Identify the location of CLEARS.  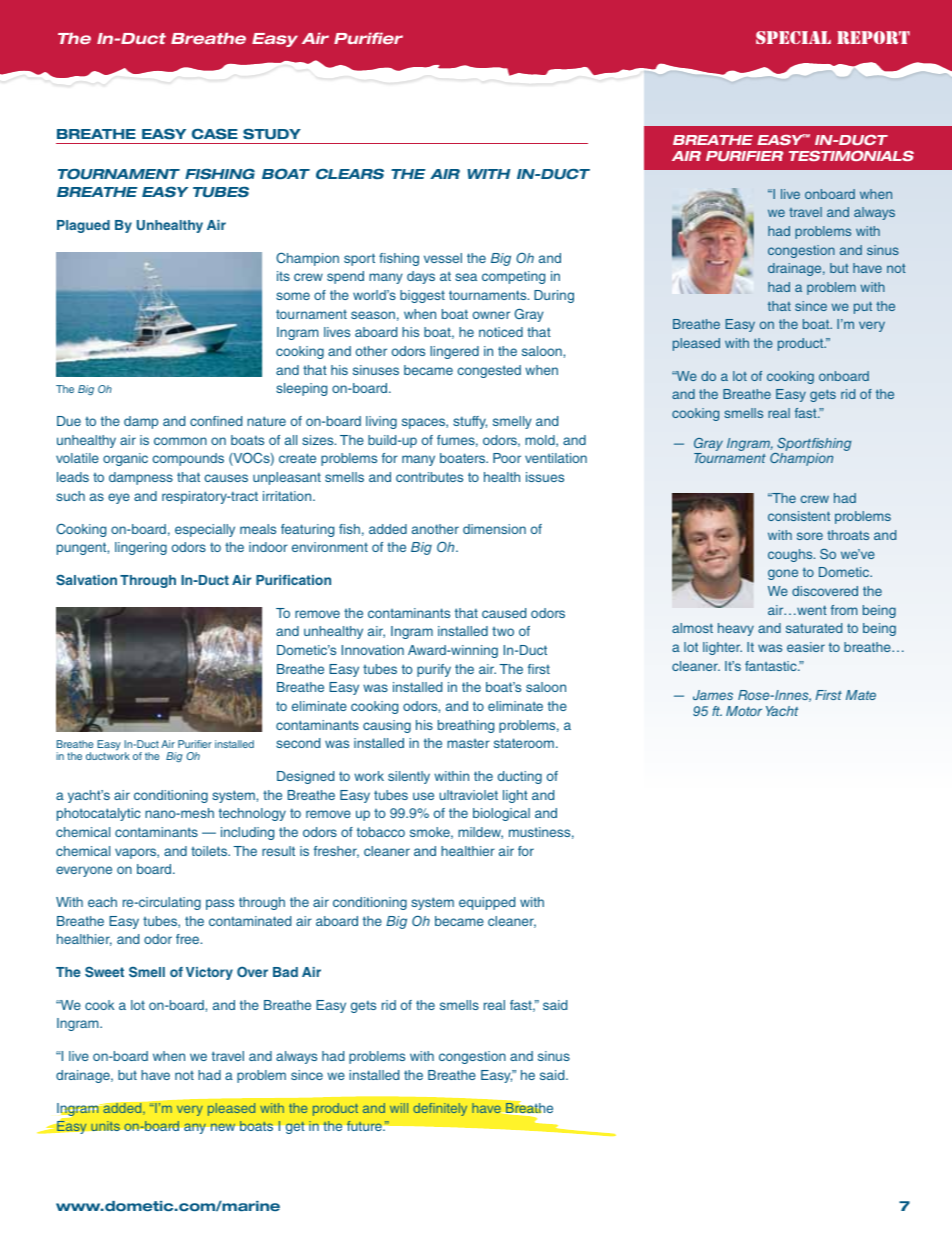
(350, 174).
